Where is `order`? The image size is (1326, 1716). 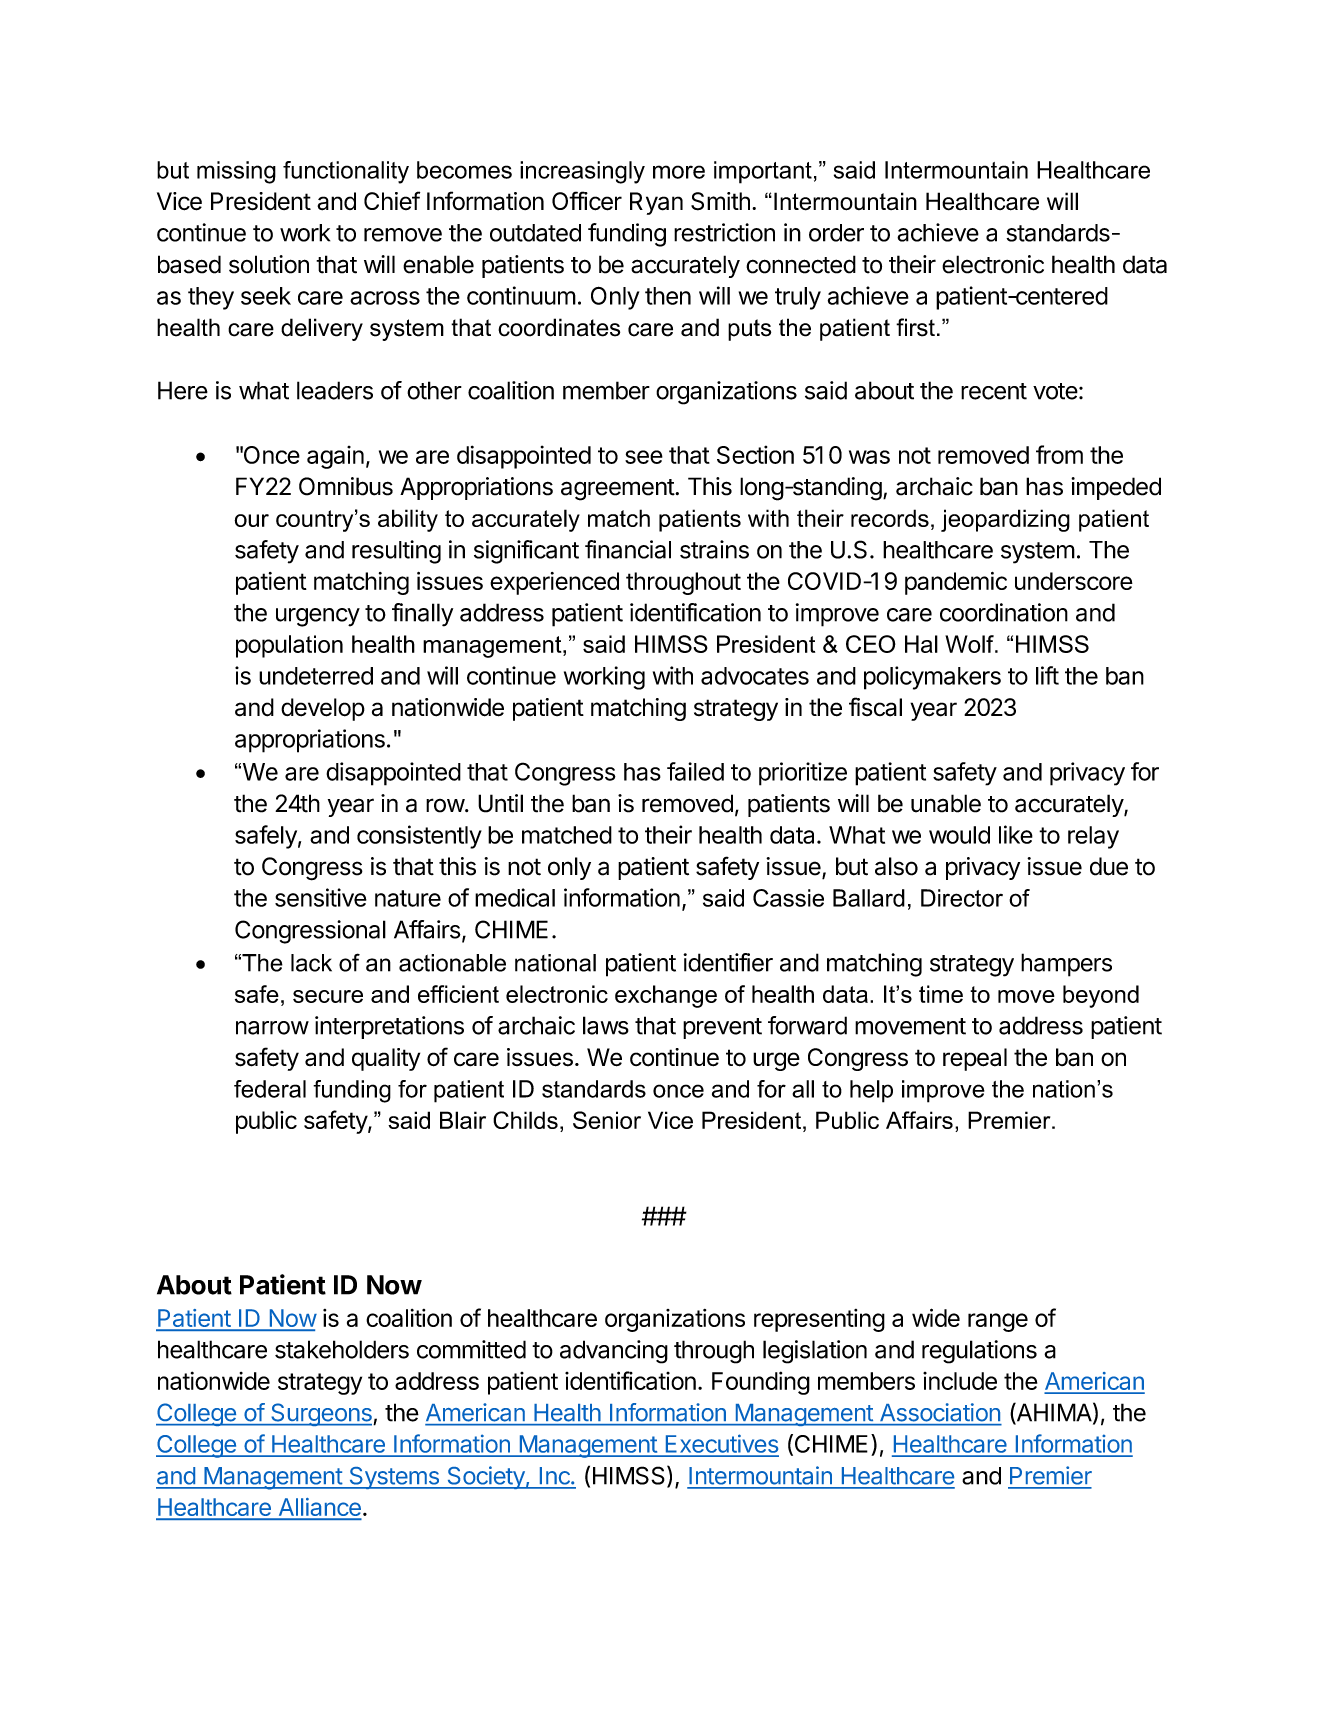 order is located at coordinates (836, 233).
